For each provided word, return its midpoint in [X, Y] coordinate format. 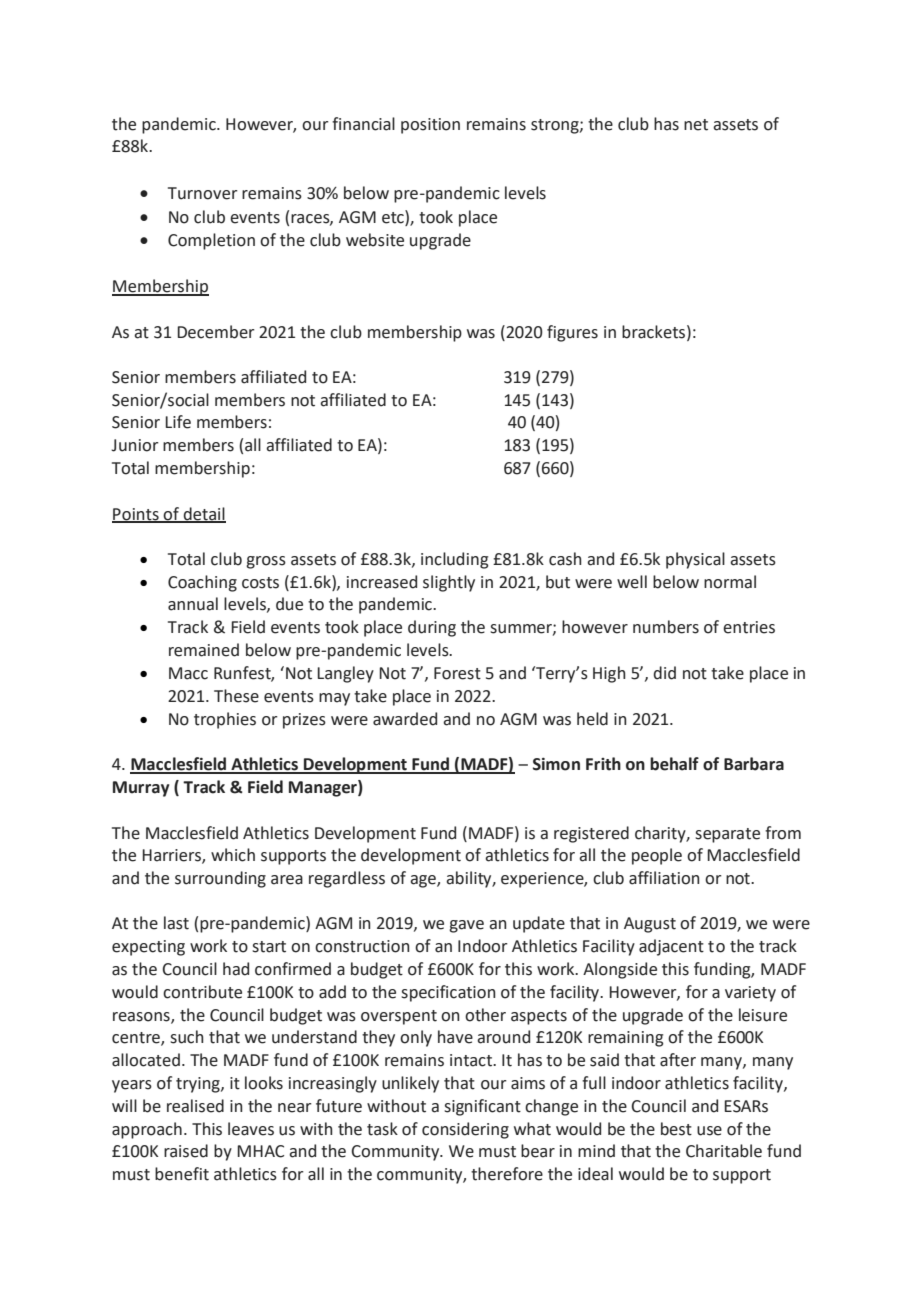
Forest [457, 673]
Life [178, 422]
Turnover [203, 193]
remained [204, 650]
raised [186, 1151]
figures [572, 333]
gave [466, 926]
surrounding [220, 879]
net [696, 125]
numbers [666, 627]
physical [695, 560]
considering [465, 1130]
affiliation [664, 878]
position [430, 126]
